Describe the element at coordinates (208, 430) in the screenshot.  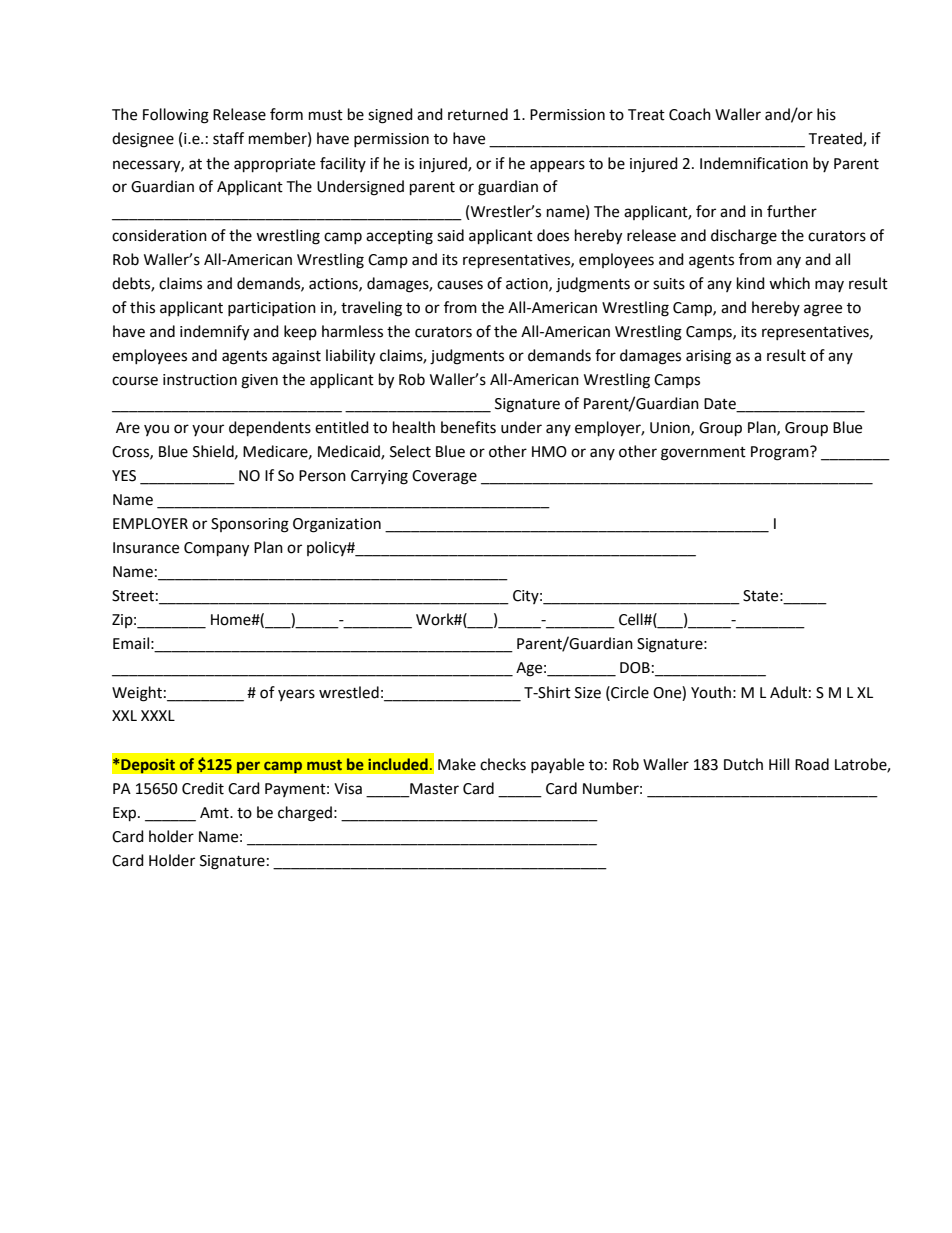
I see `your` at that location.
